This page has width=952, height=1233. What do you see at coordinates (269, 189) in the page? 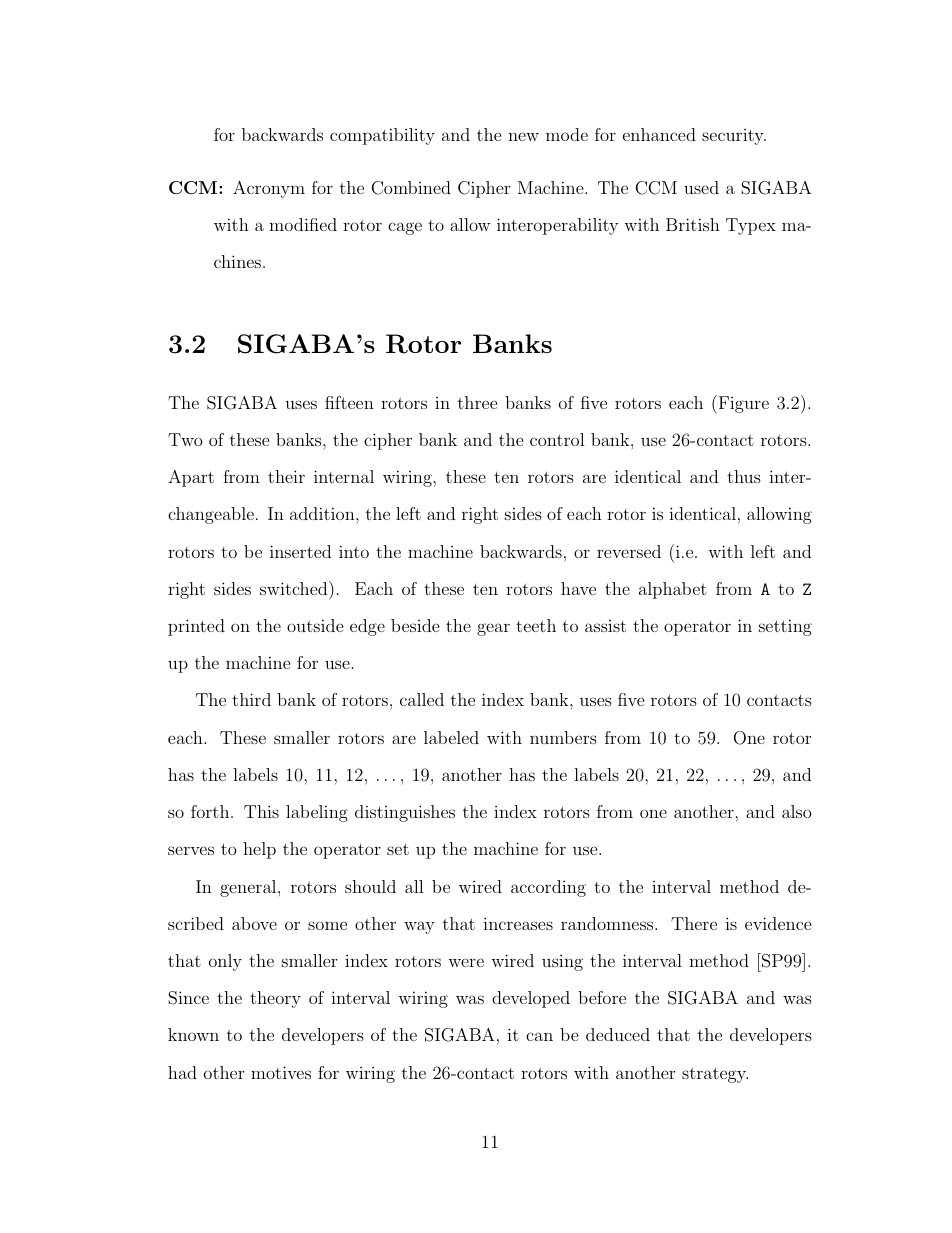
I see `Acronym` at bounding box center [269, 189].
